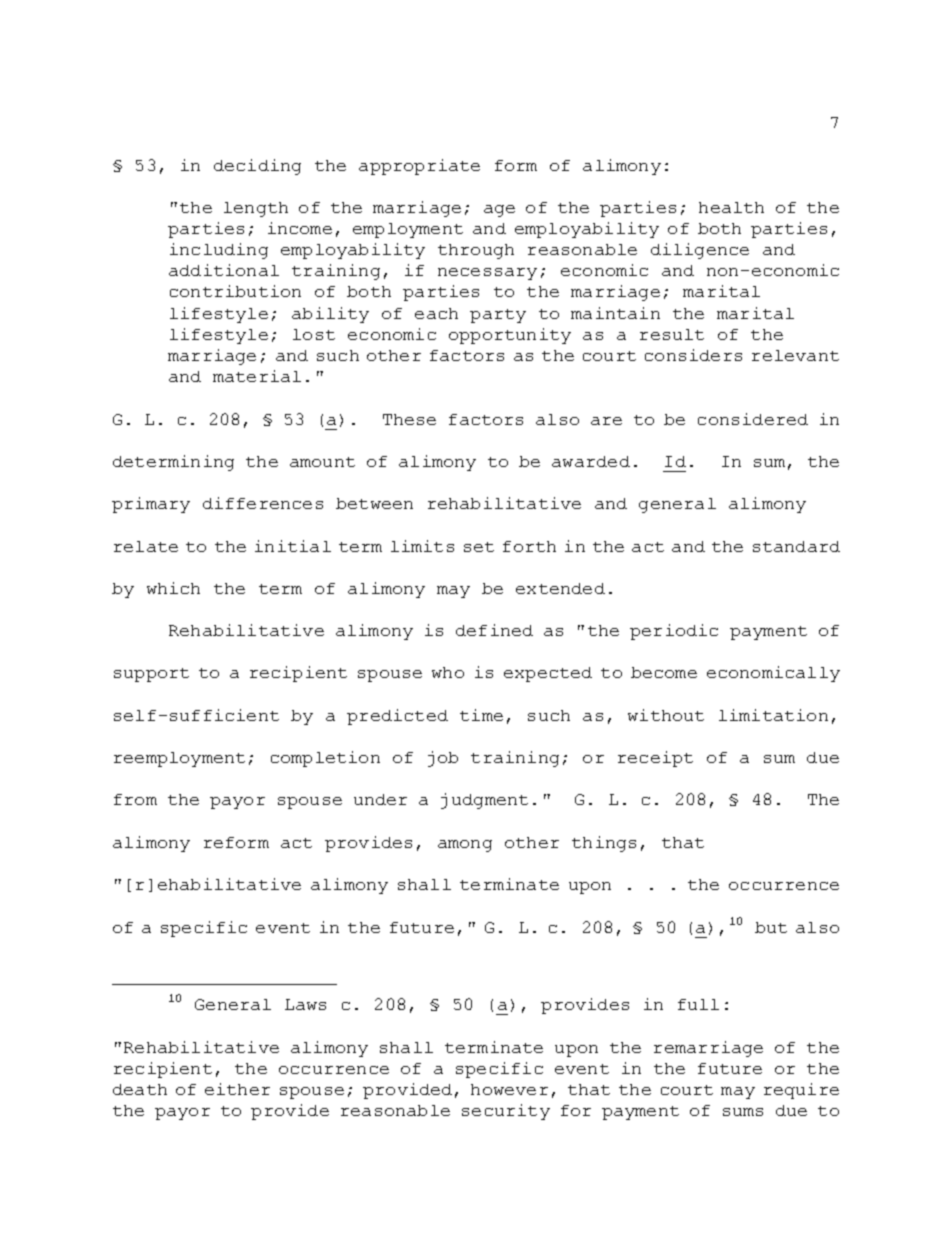 The width and height of the screenshot is (952, 1233). I want to click on however, so click(509, 1089).
